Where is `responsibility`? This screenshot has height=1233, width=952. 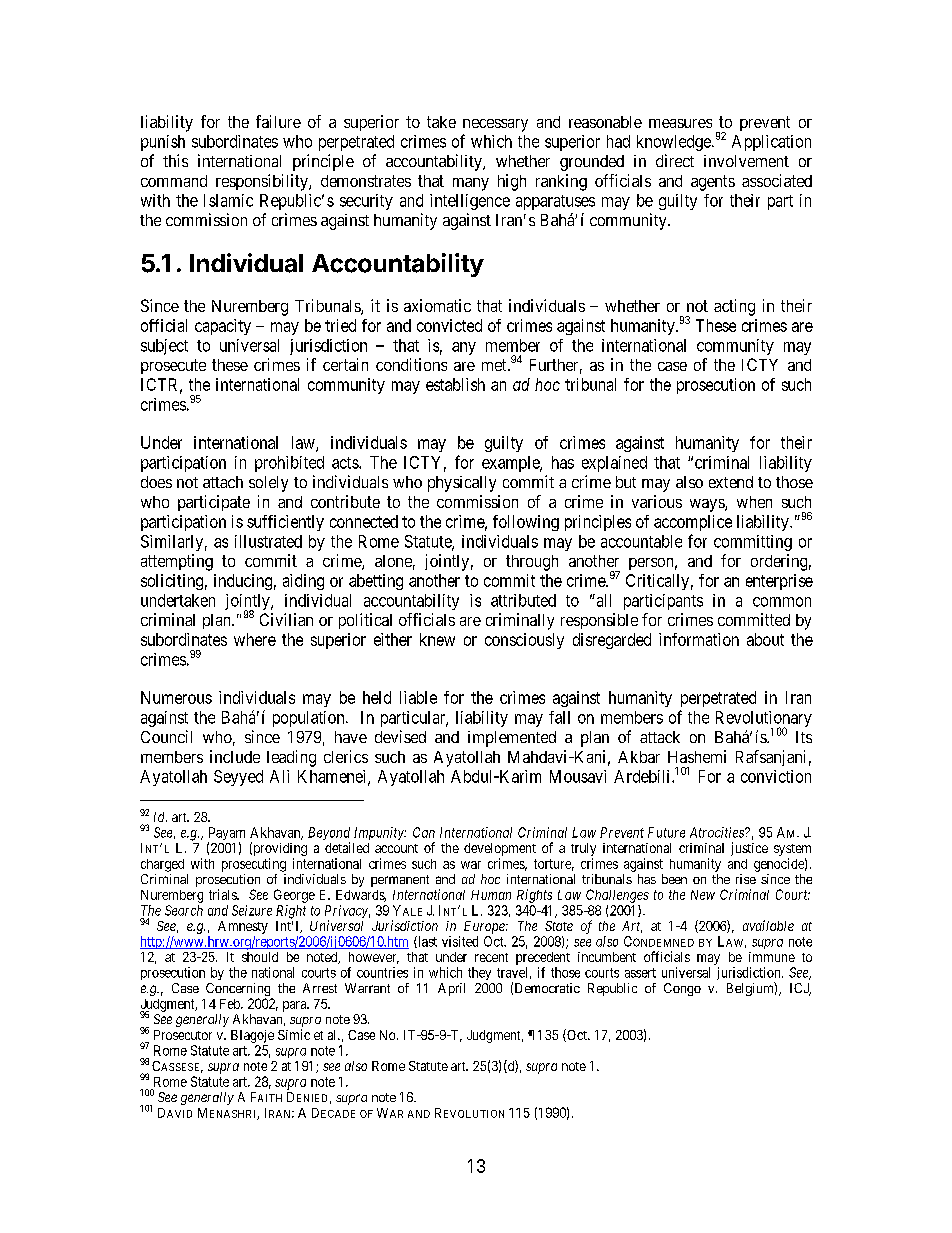 responsibility is located at coordinates (263, 182).
